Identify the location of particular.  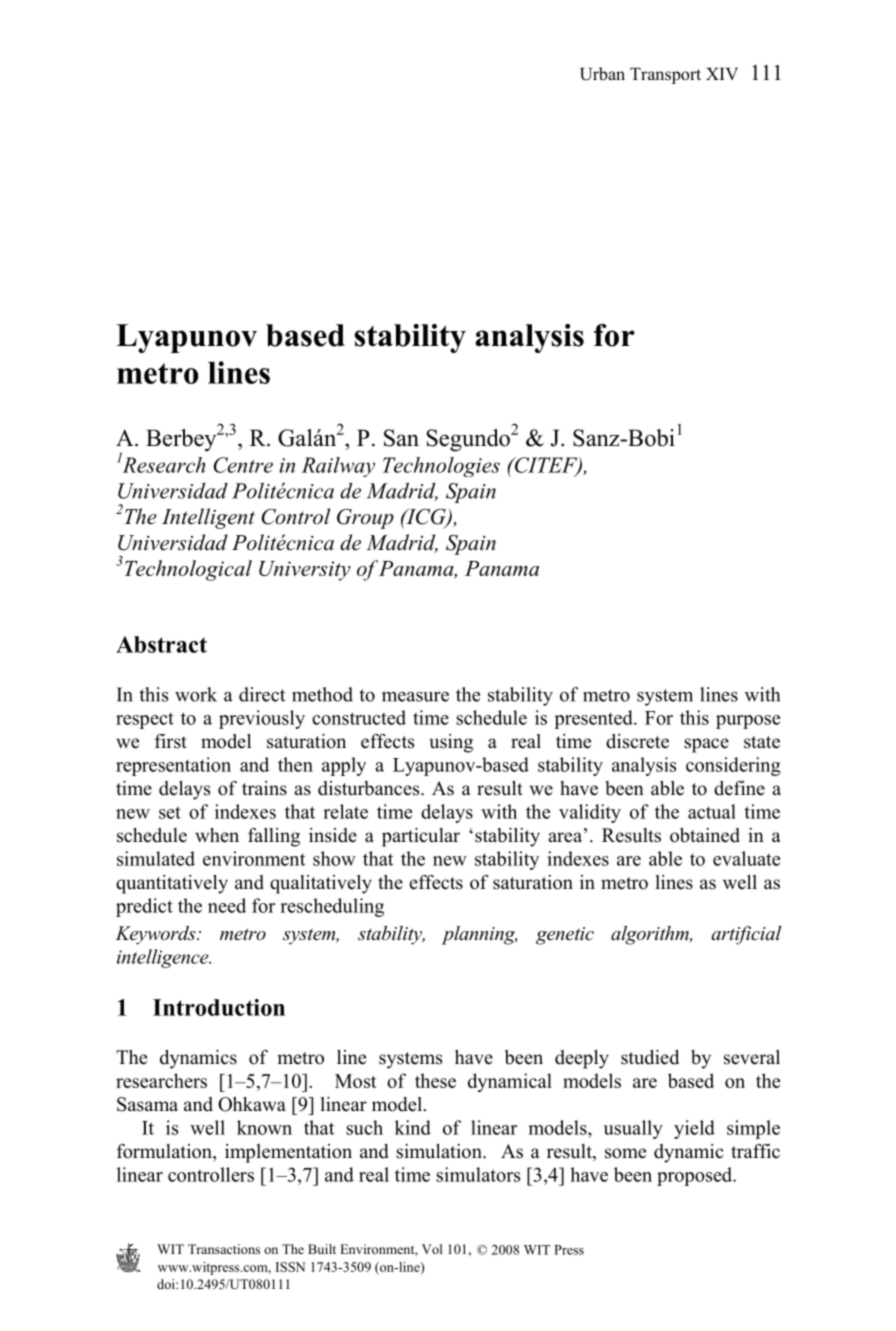
(421, 837).
